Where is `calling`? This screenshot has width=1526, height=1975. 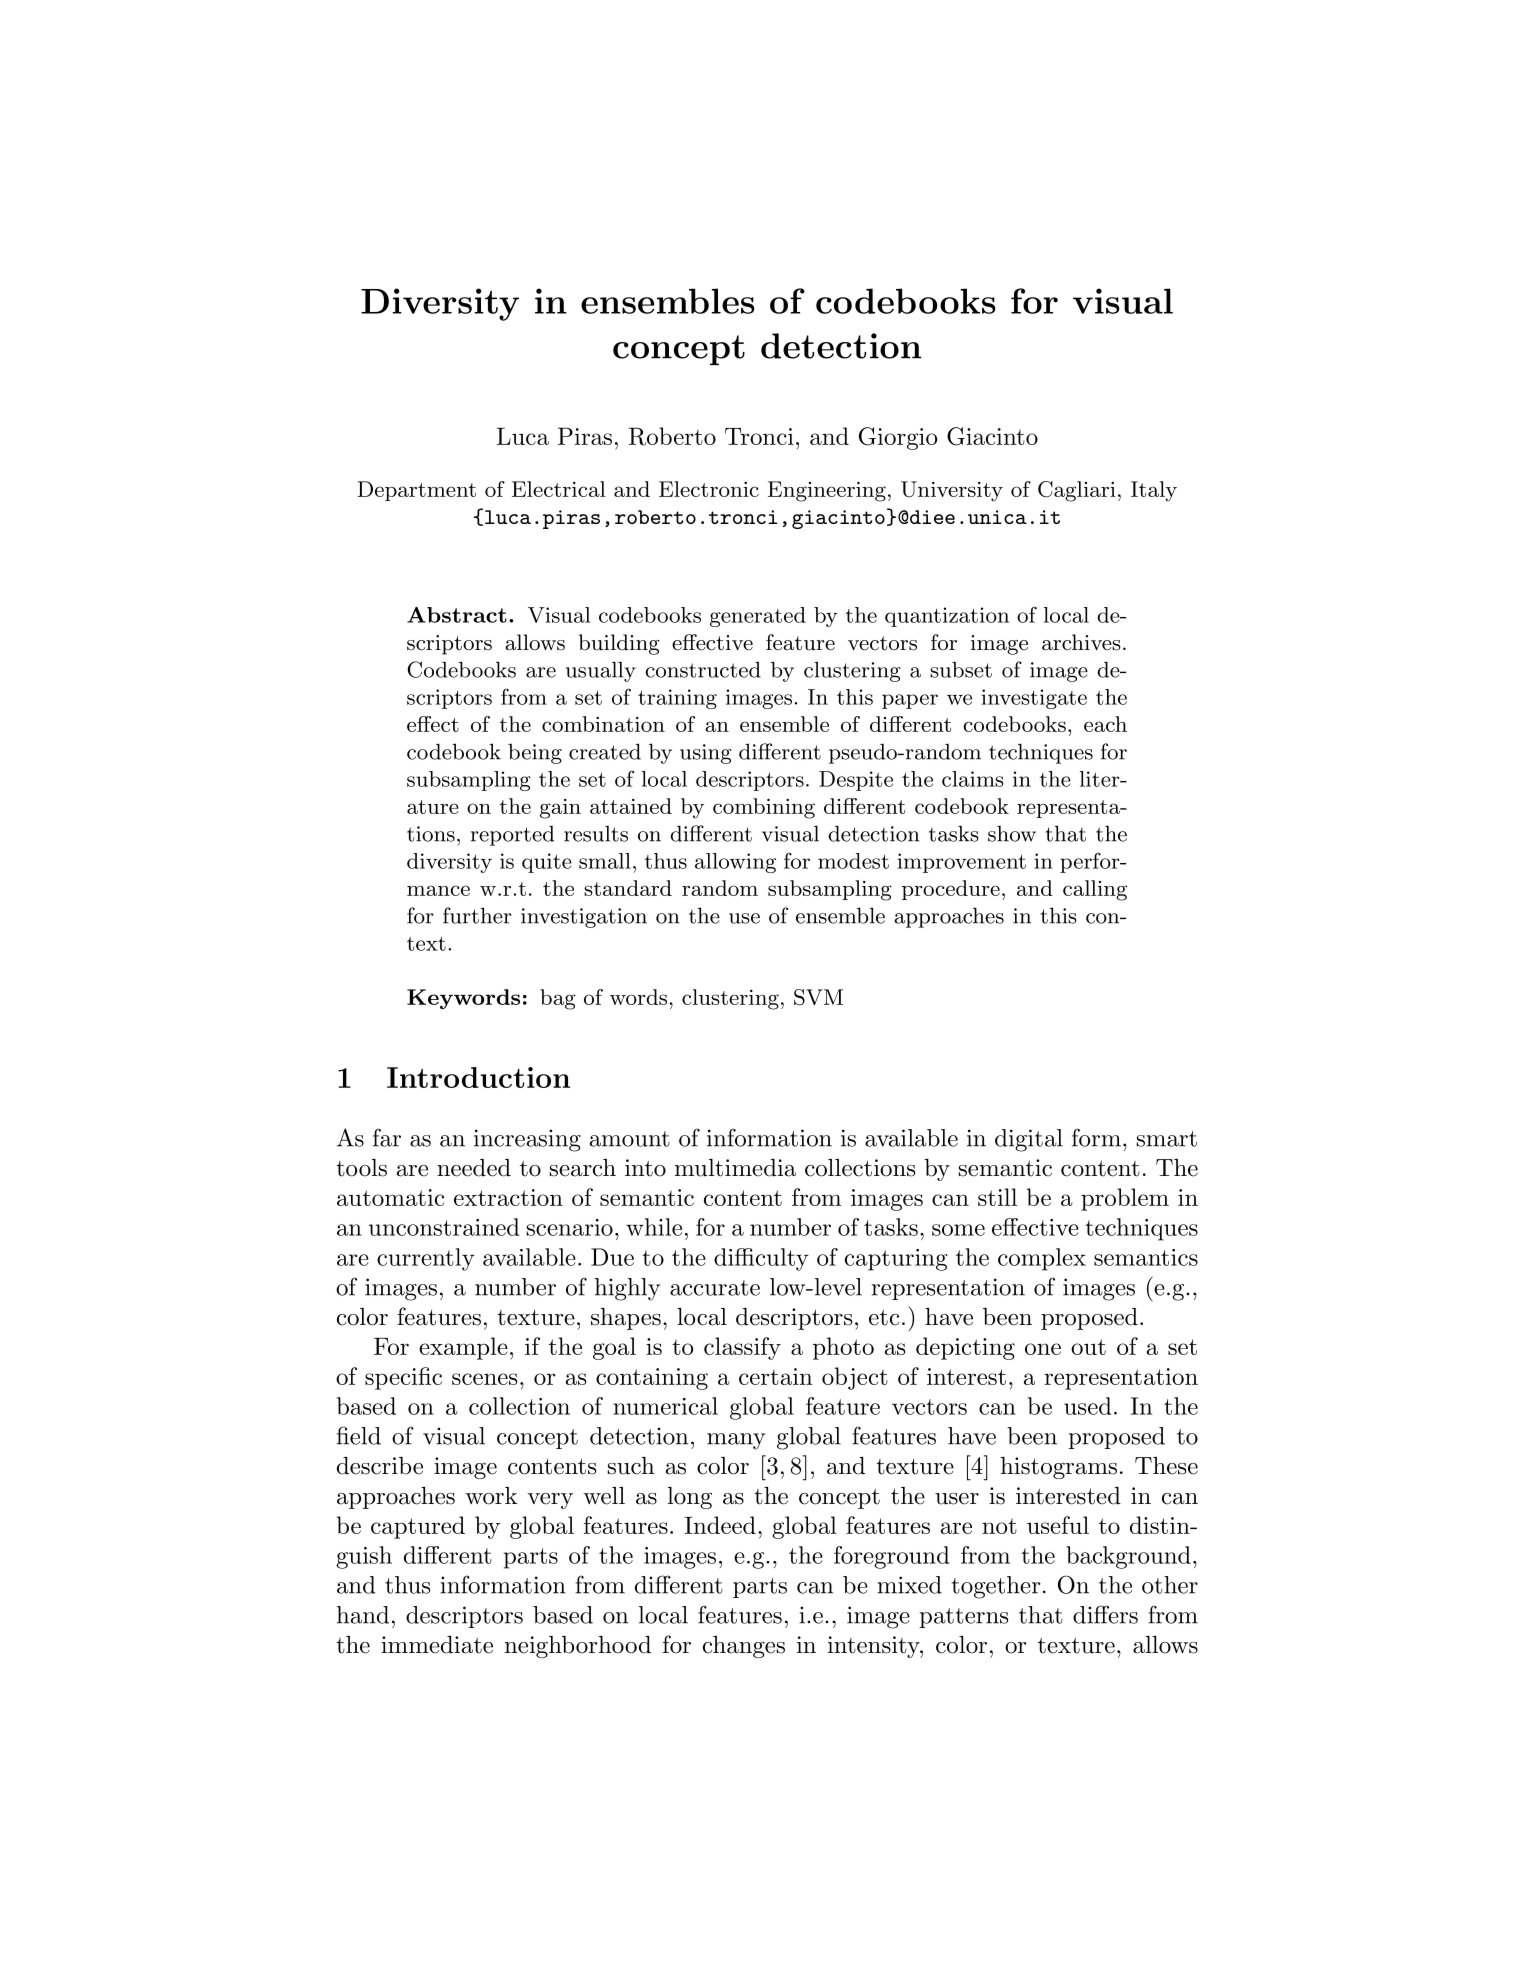 calling is located at coordinates (1095, 890).
